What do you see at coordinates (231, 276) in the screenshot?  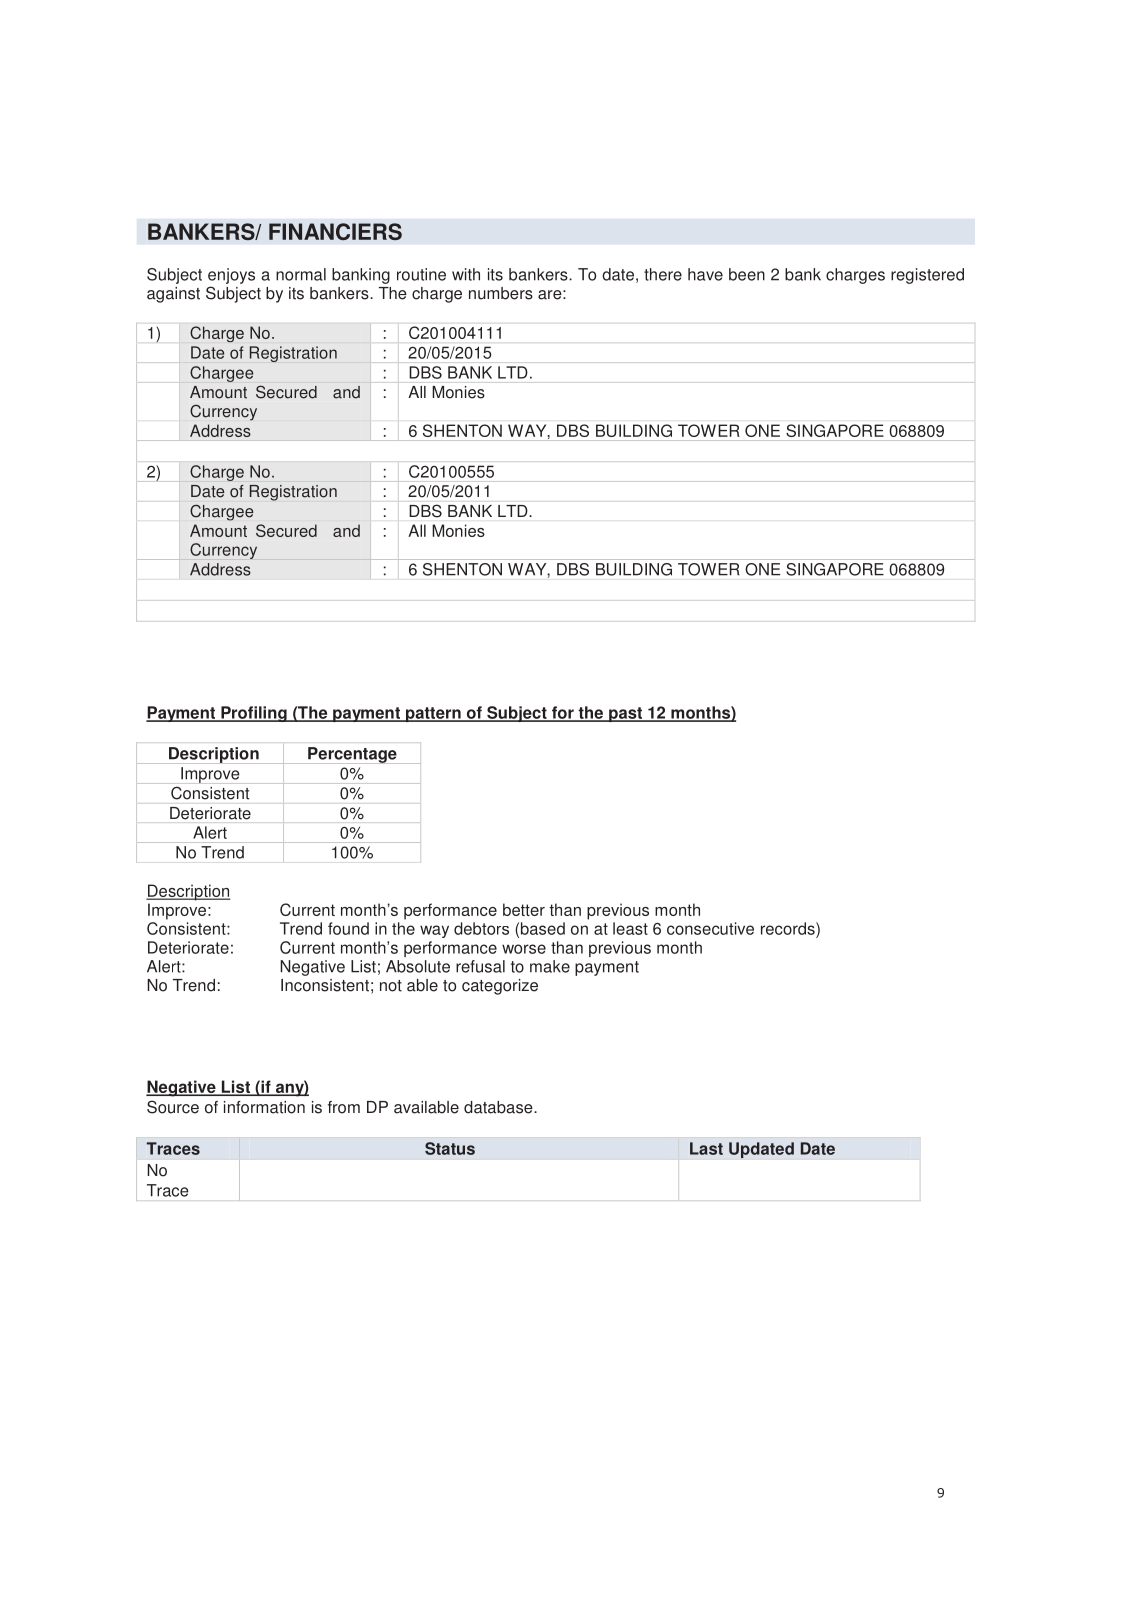 I see `enjoys` at bounding box center [231, 276].
